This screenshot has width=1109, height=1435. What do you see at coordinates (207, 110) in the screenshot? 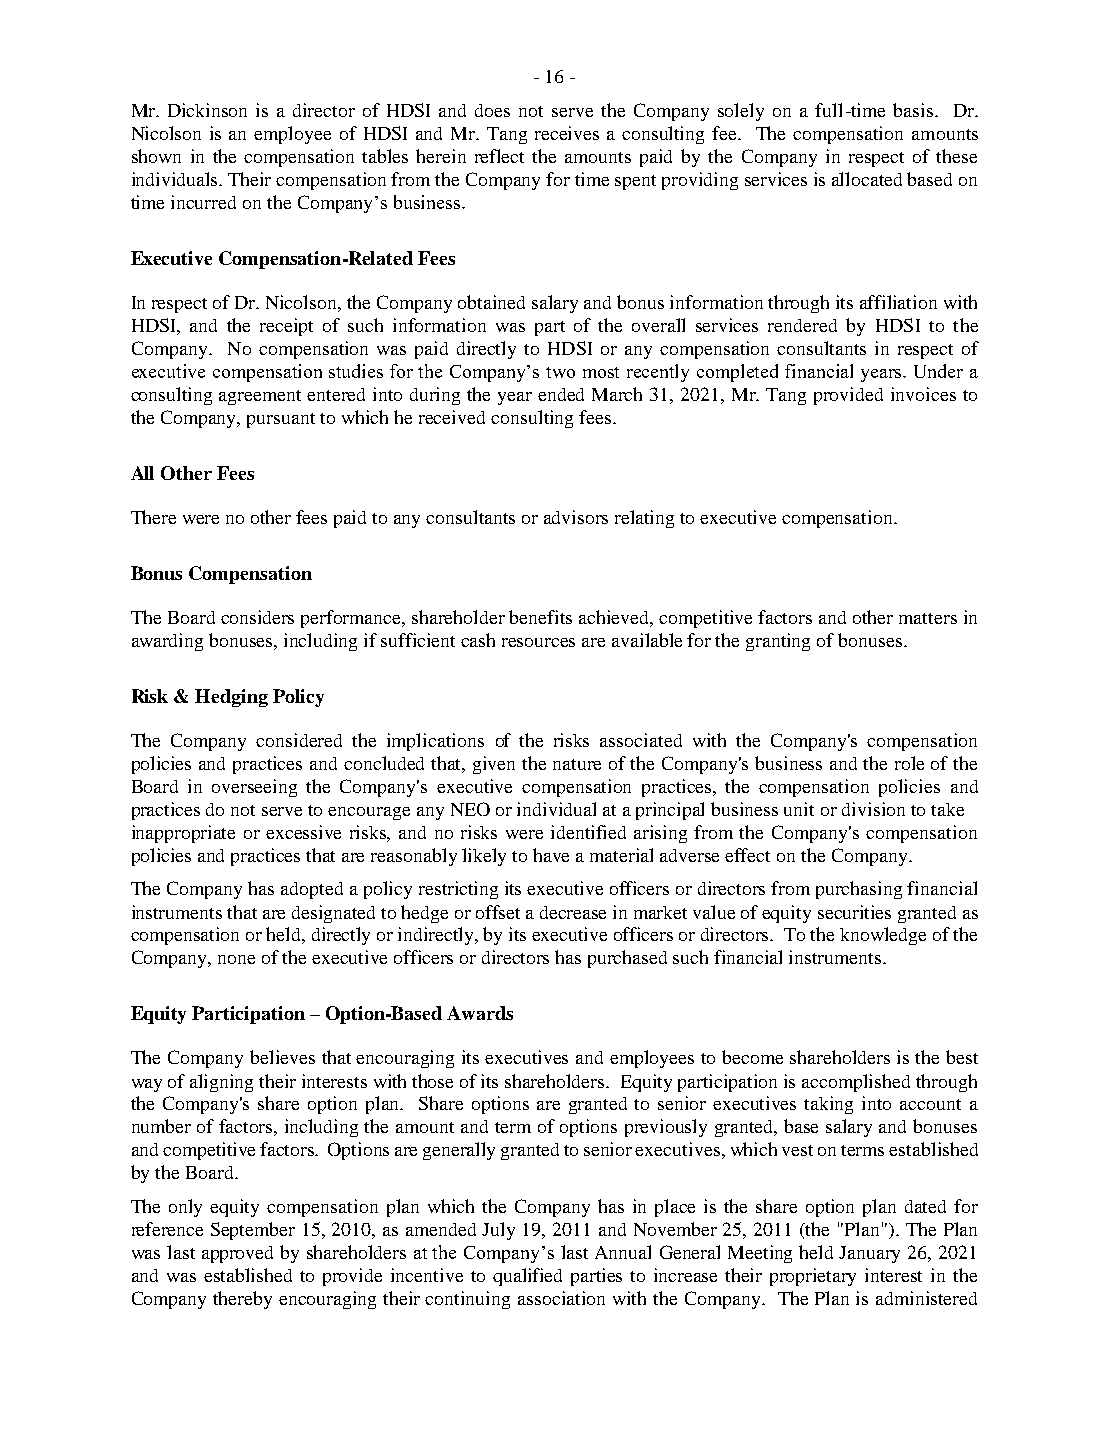
I see `Dickinson` at bounding box center [207, 110].
